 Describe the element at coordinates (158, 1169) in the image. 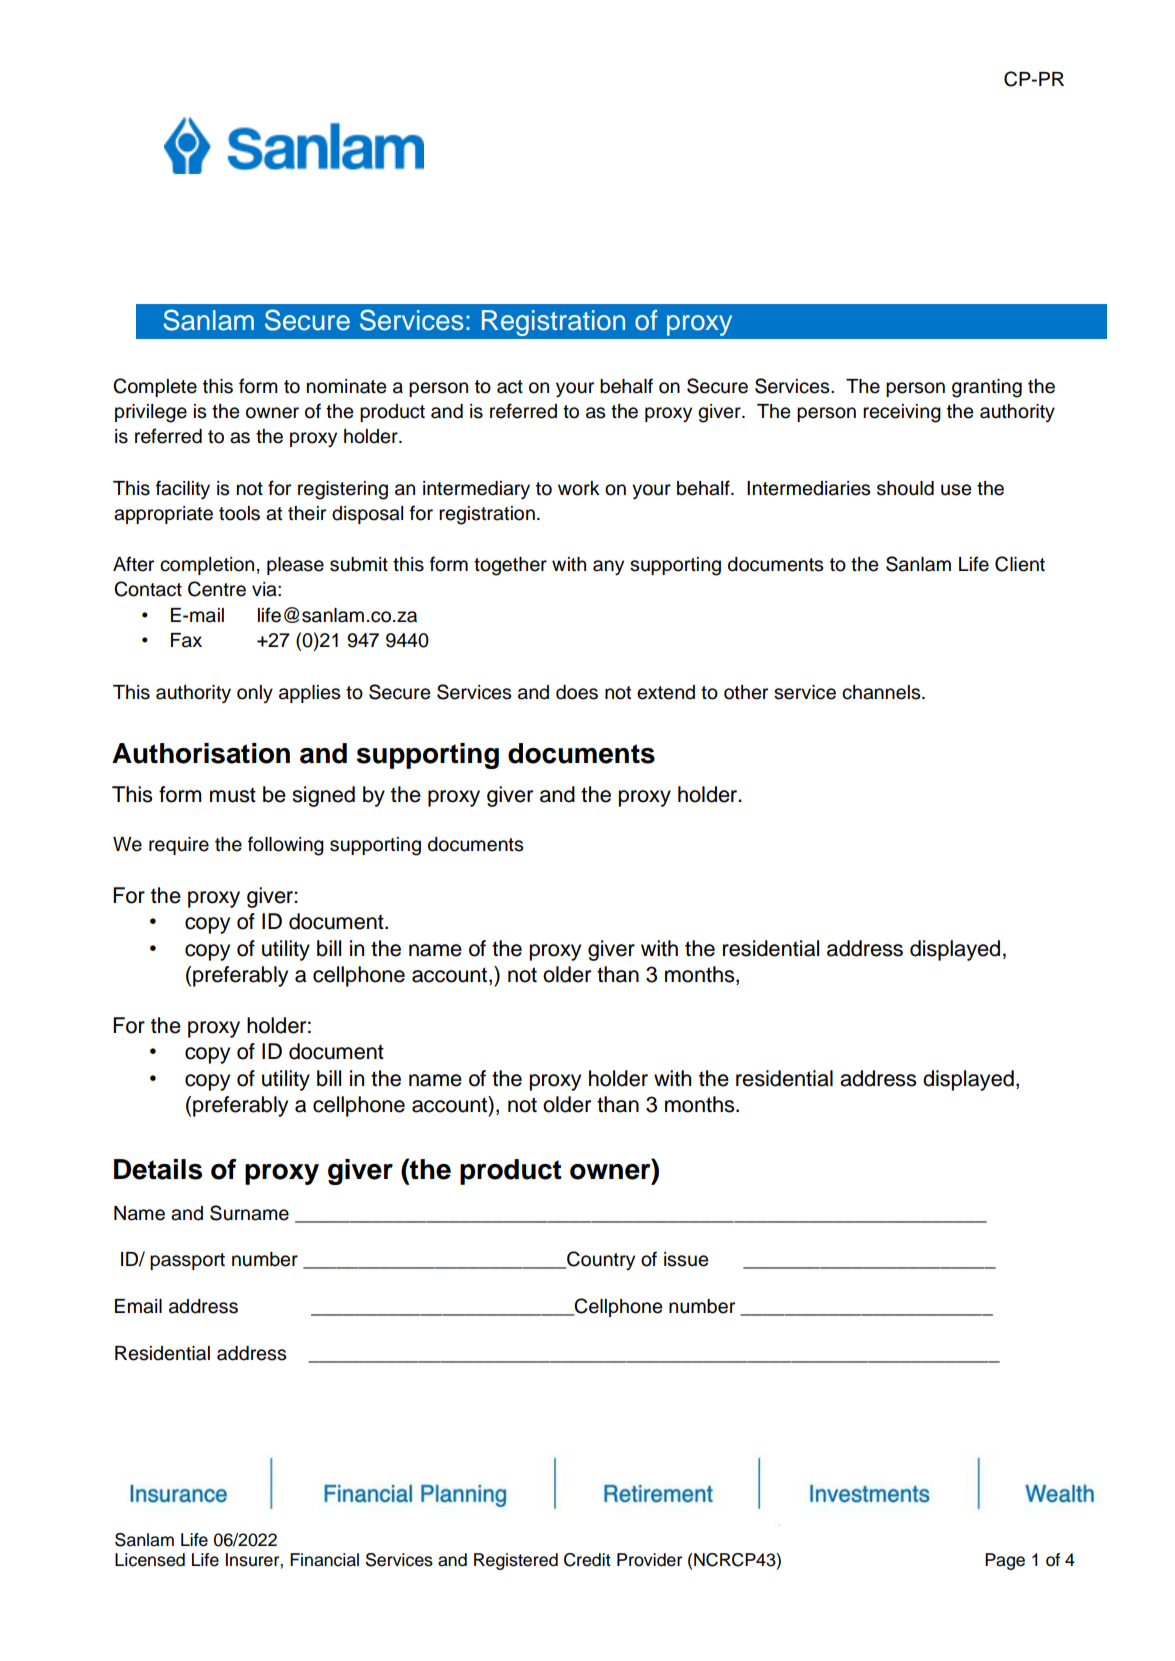

I see `Details` at that location.
